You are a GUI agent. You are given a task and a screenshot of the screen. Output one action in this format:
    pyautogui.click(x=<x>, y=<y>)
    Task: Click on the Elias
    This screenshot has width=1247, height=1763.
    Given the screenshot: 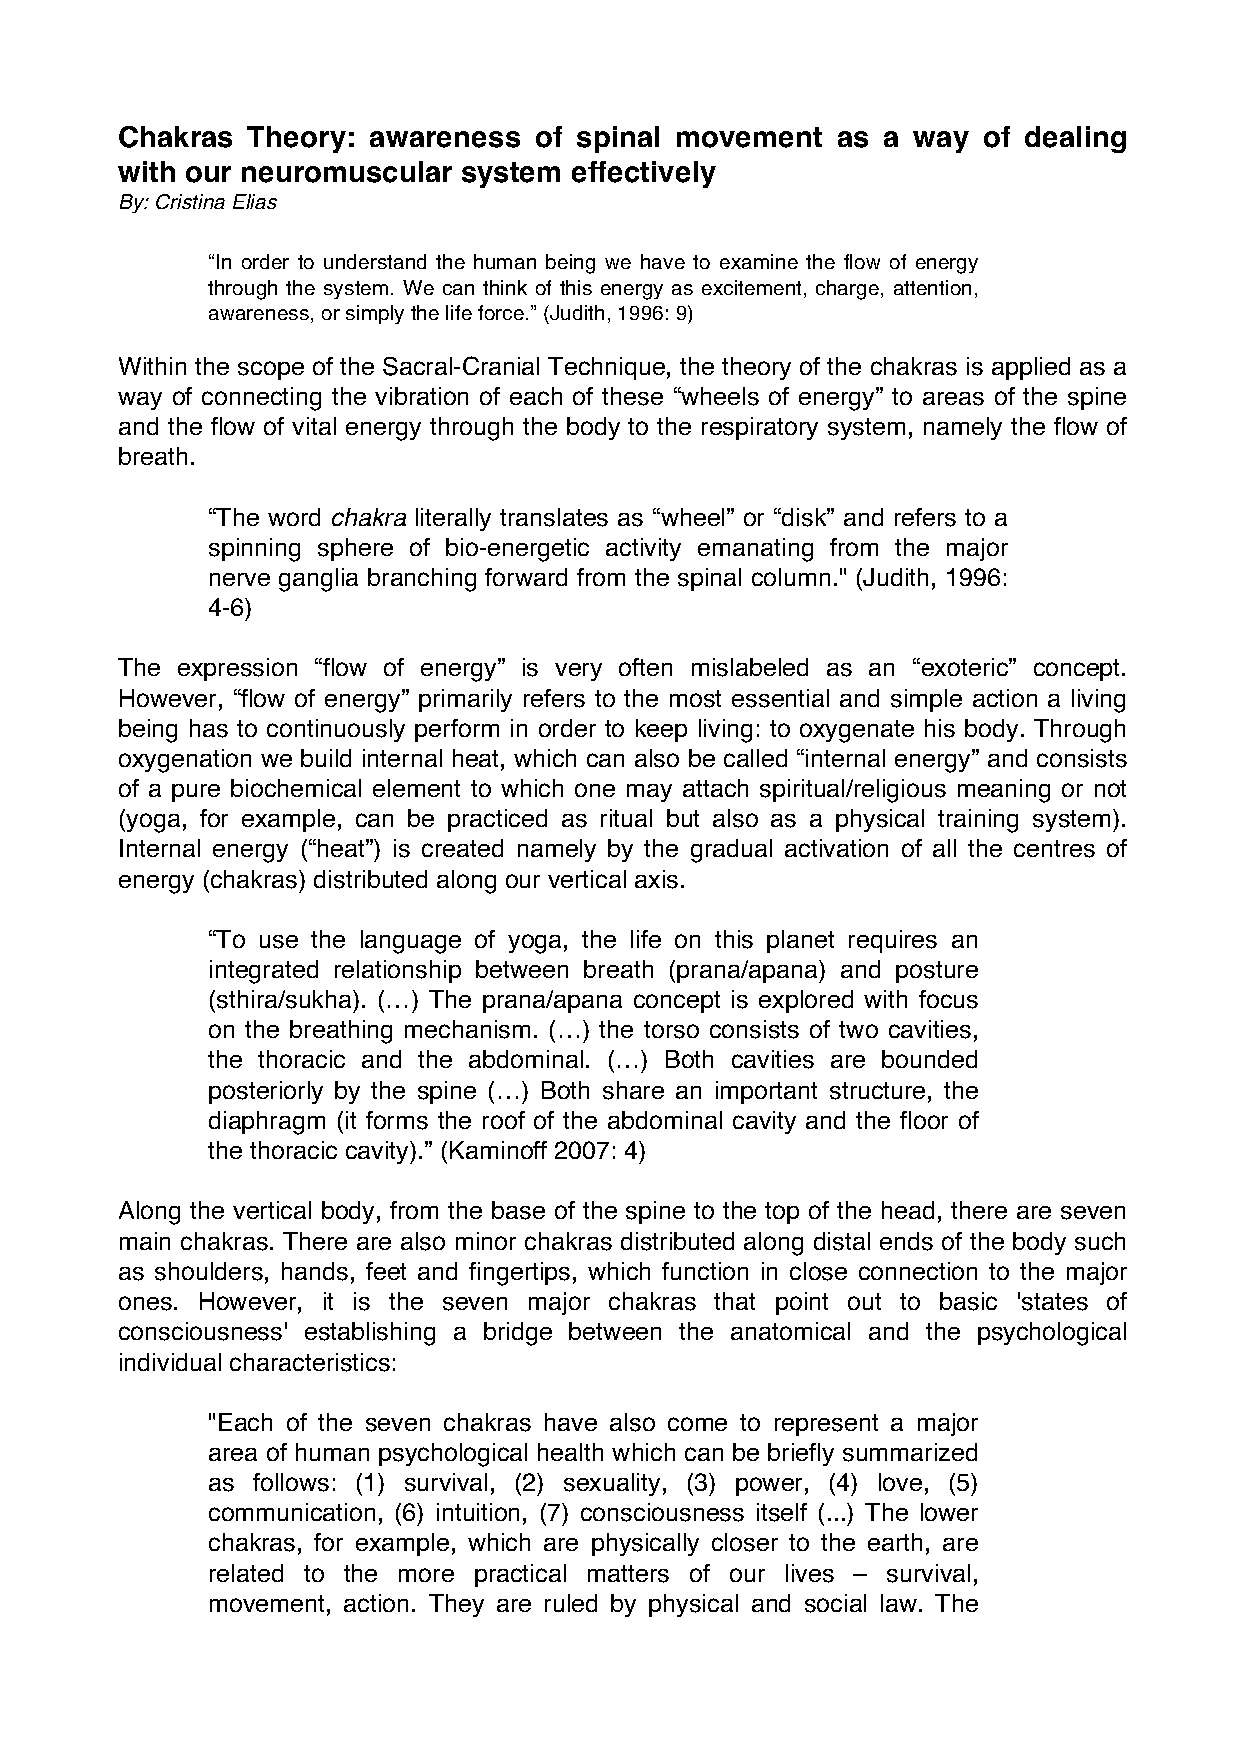 What is the action you would take?
    pyautogui.click(x=255, y=201)
